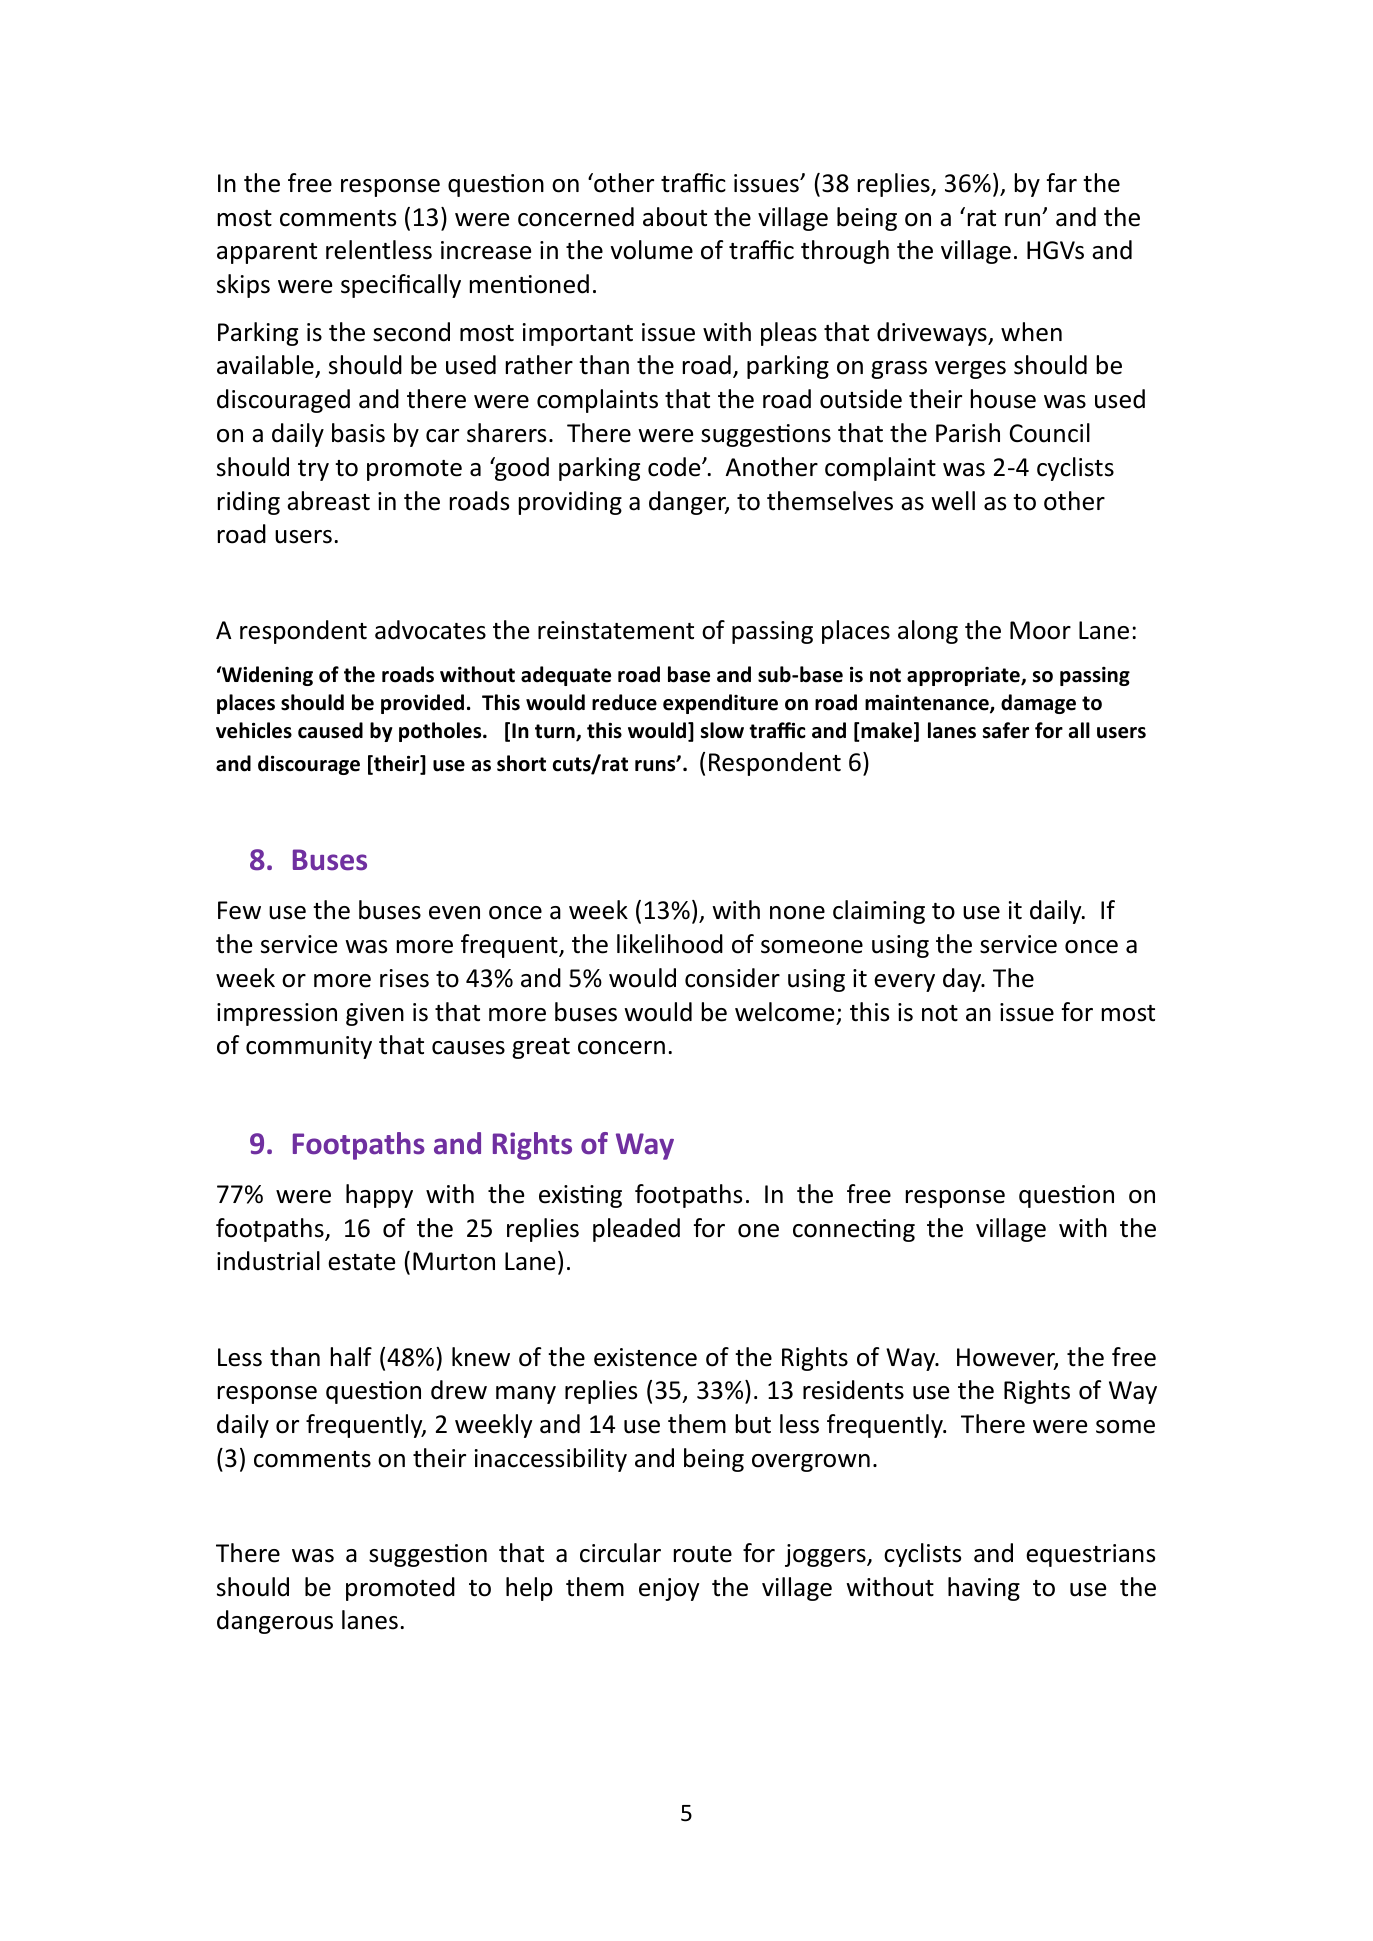 The image size is (1373, 1941). What do you see at coordinates (254, 730) in the screenshot?
I see `vehicles` at bounding box center [254, 730].
